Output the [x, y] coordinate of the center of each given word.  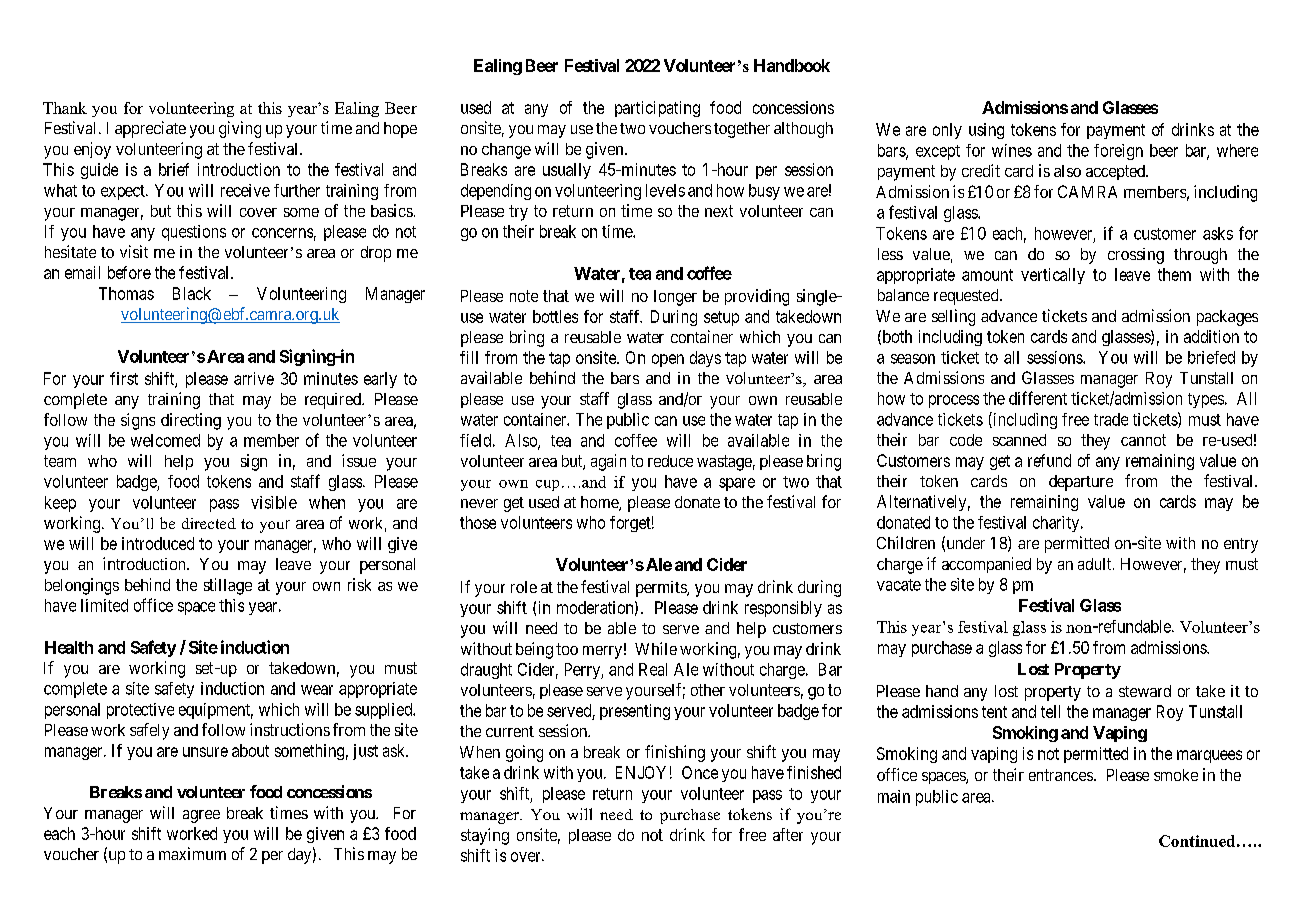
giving [240, 129]
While [656, 648]
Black [192, 293]
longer [675, 298]
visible [274, 502]
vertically [1053, 276]
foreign [1118, 152]
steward [1145, 691]
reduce [670, 461]
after [788, 834]
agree [201, 816]
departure [1081, 483]
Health [69, 647]
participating [657, 109]
